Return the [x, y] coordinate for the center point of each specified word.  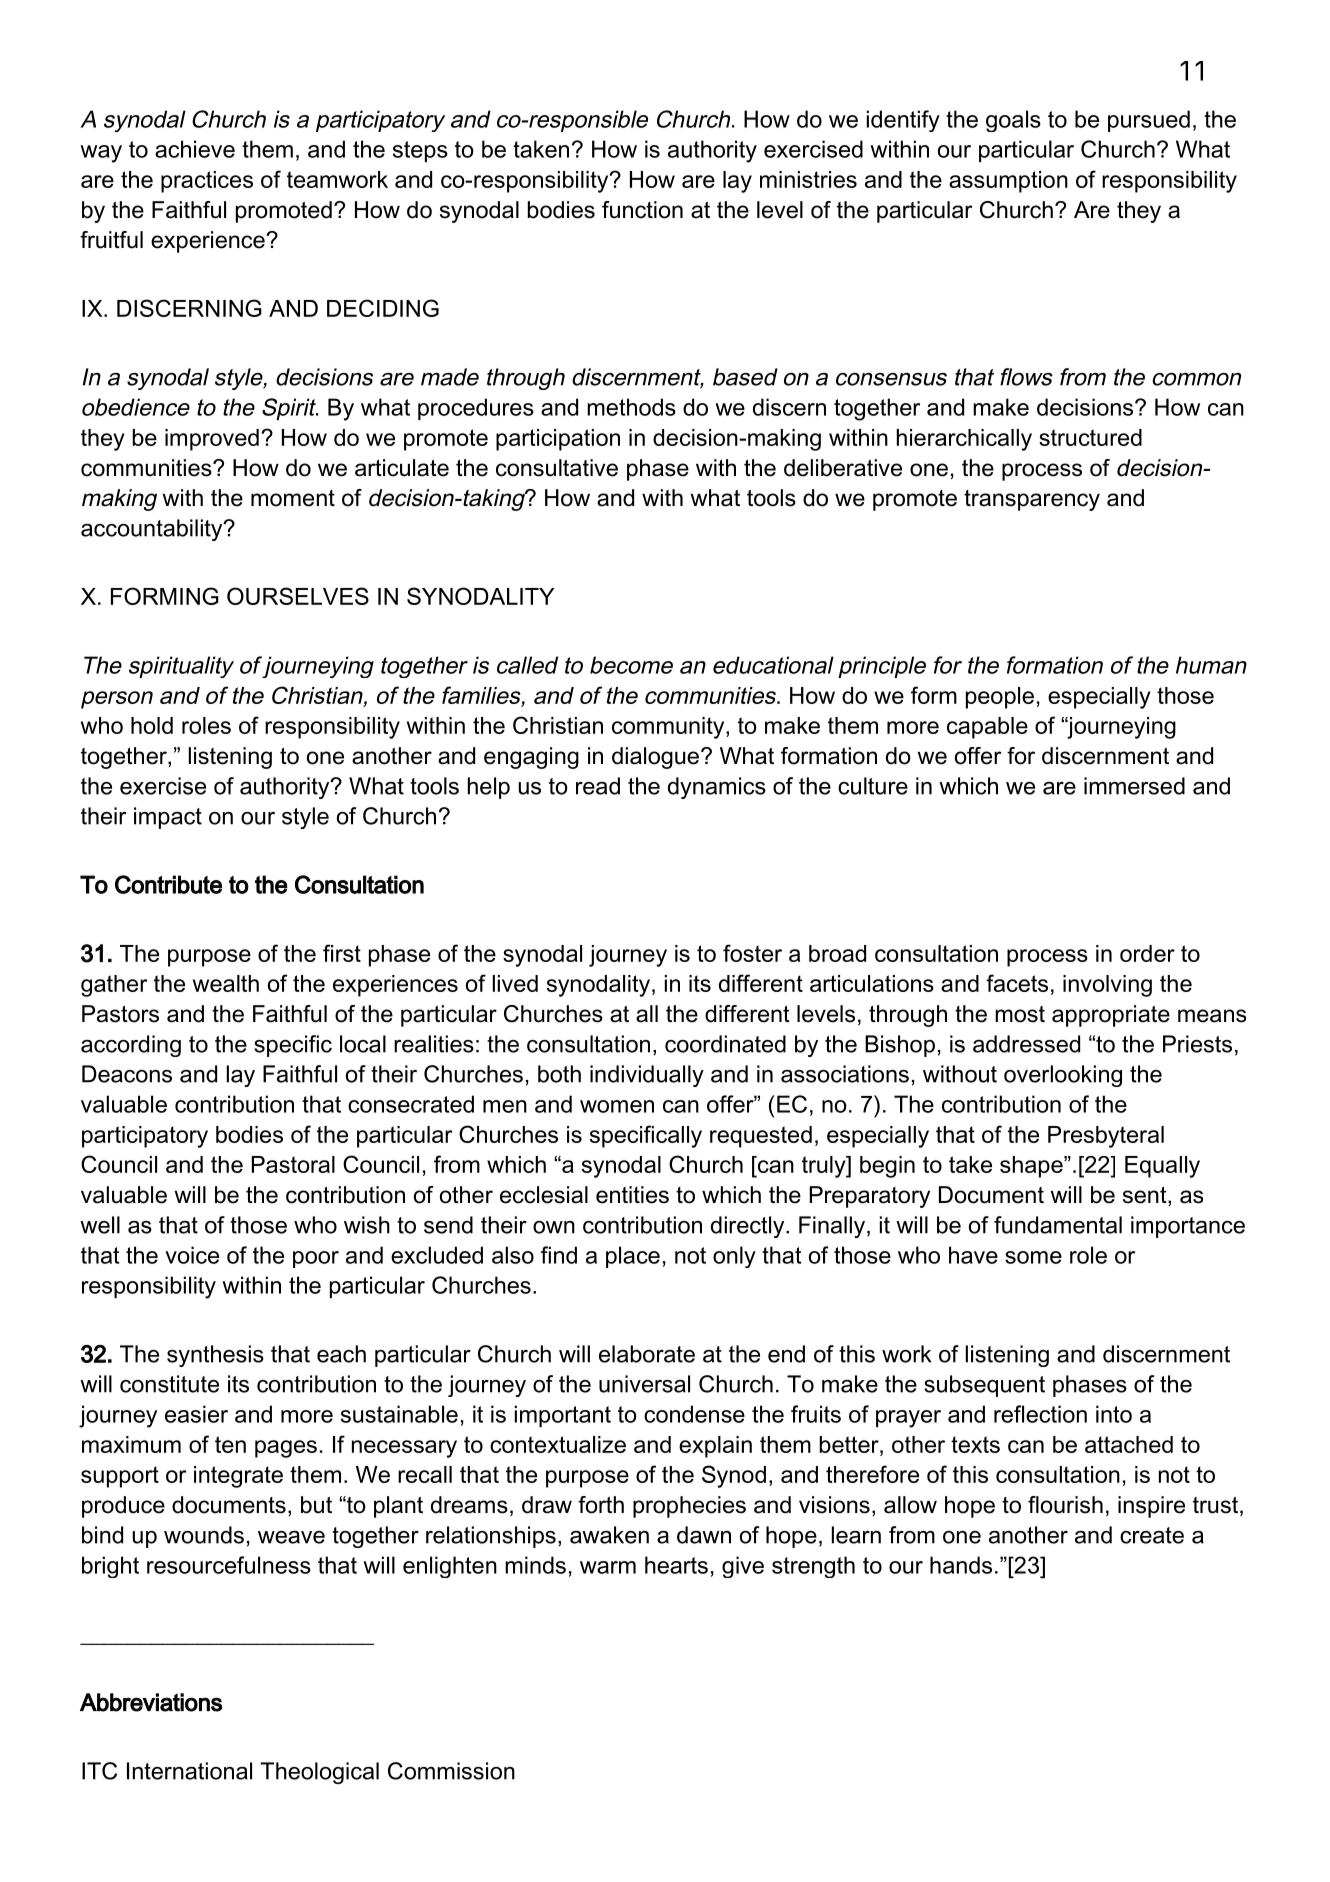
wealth [226, 983]
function [642, 210]
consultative [557, 468]
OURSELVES [298, 596]
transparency [1032, 500]
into [1114, 1414]
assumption [1008, 182]
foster [752, 953]
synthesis [215, 1356]
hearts [676, 1565]
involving [1107, 986]
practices [207, 182]
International [189, 1771]
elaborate [647, 1354]
